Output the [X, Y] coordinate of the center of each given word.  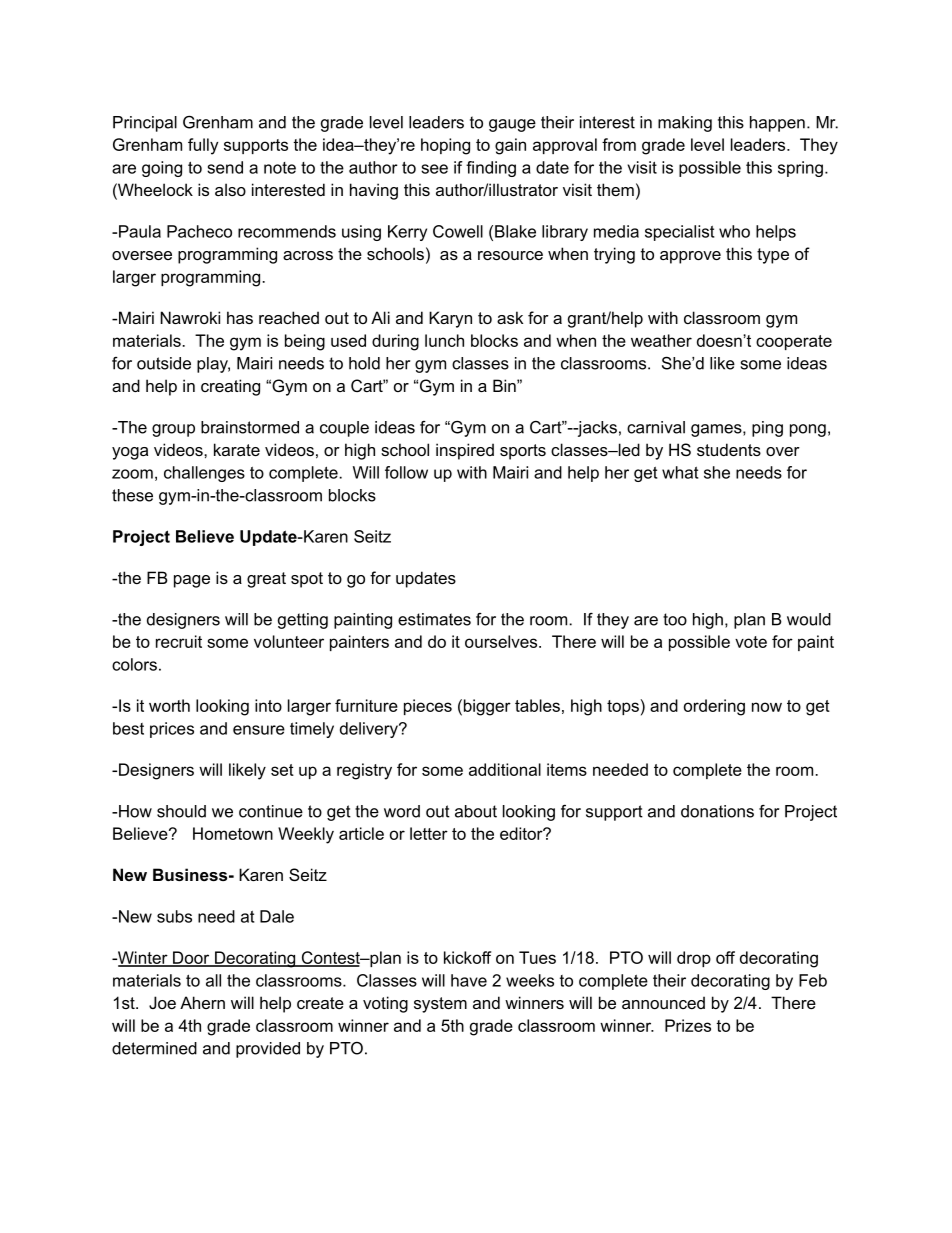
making [685, 124]
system [440, 1005]
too [675, 619]
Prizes [688, 1025]
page [192, 581]
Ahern [202, 1002]
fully [203, 146]
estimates [434, 619]
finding [491, 169]
